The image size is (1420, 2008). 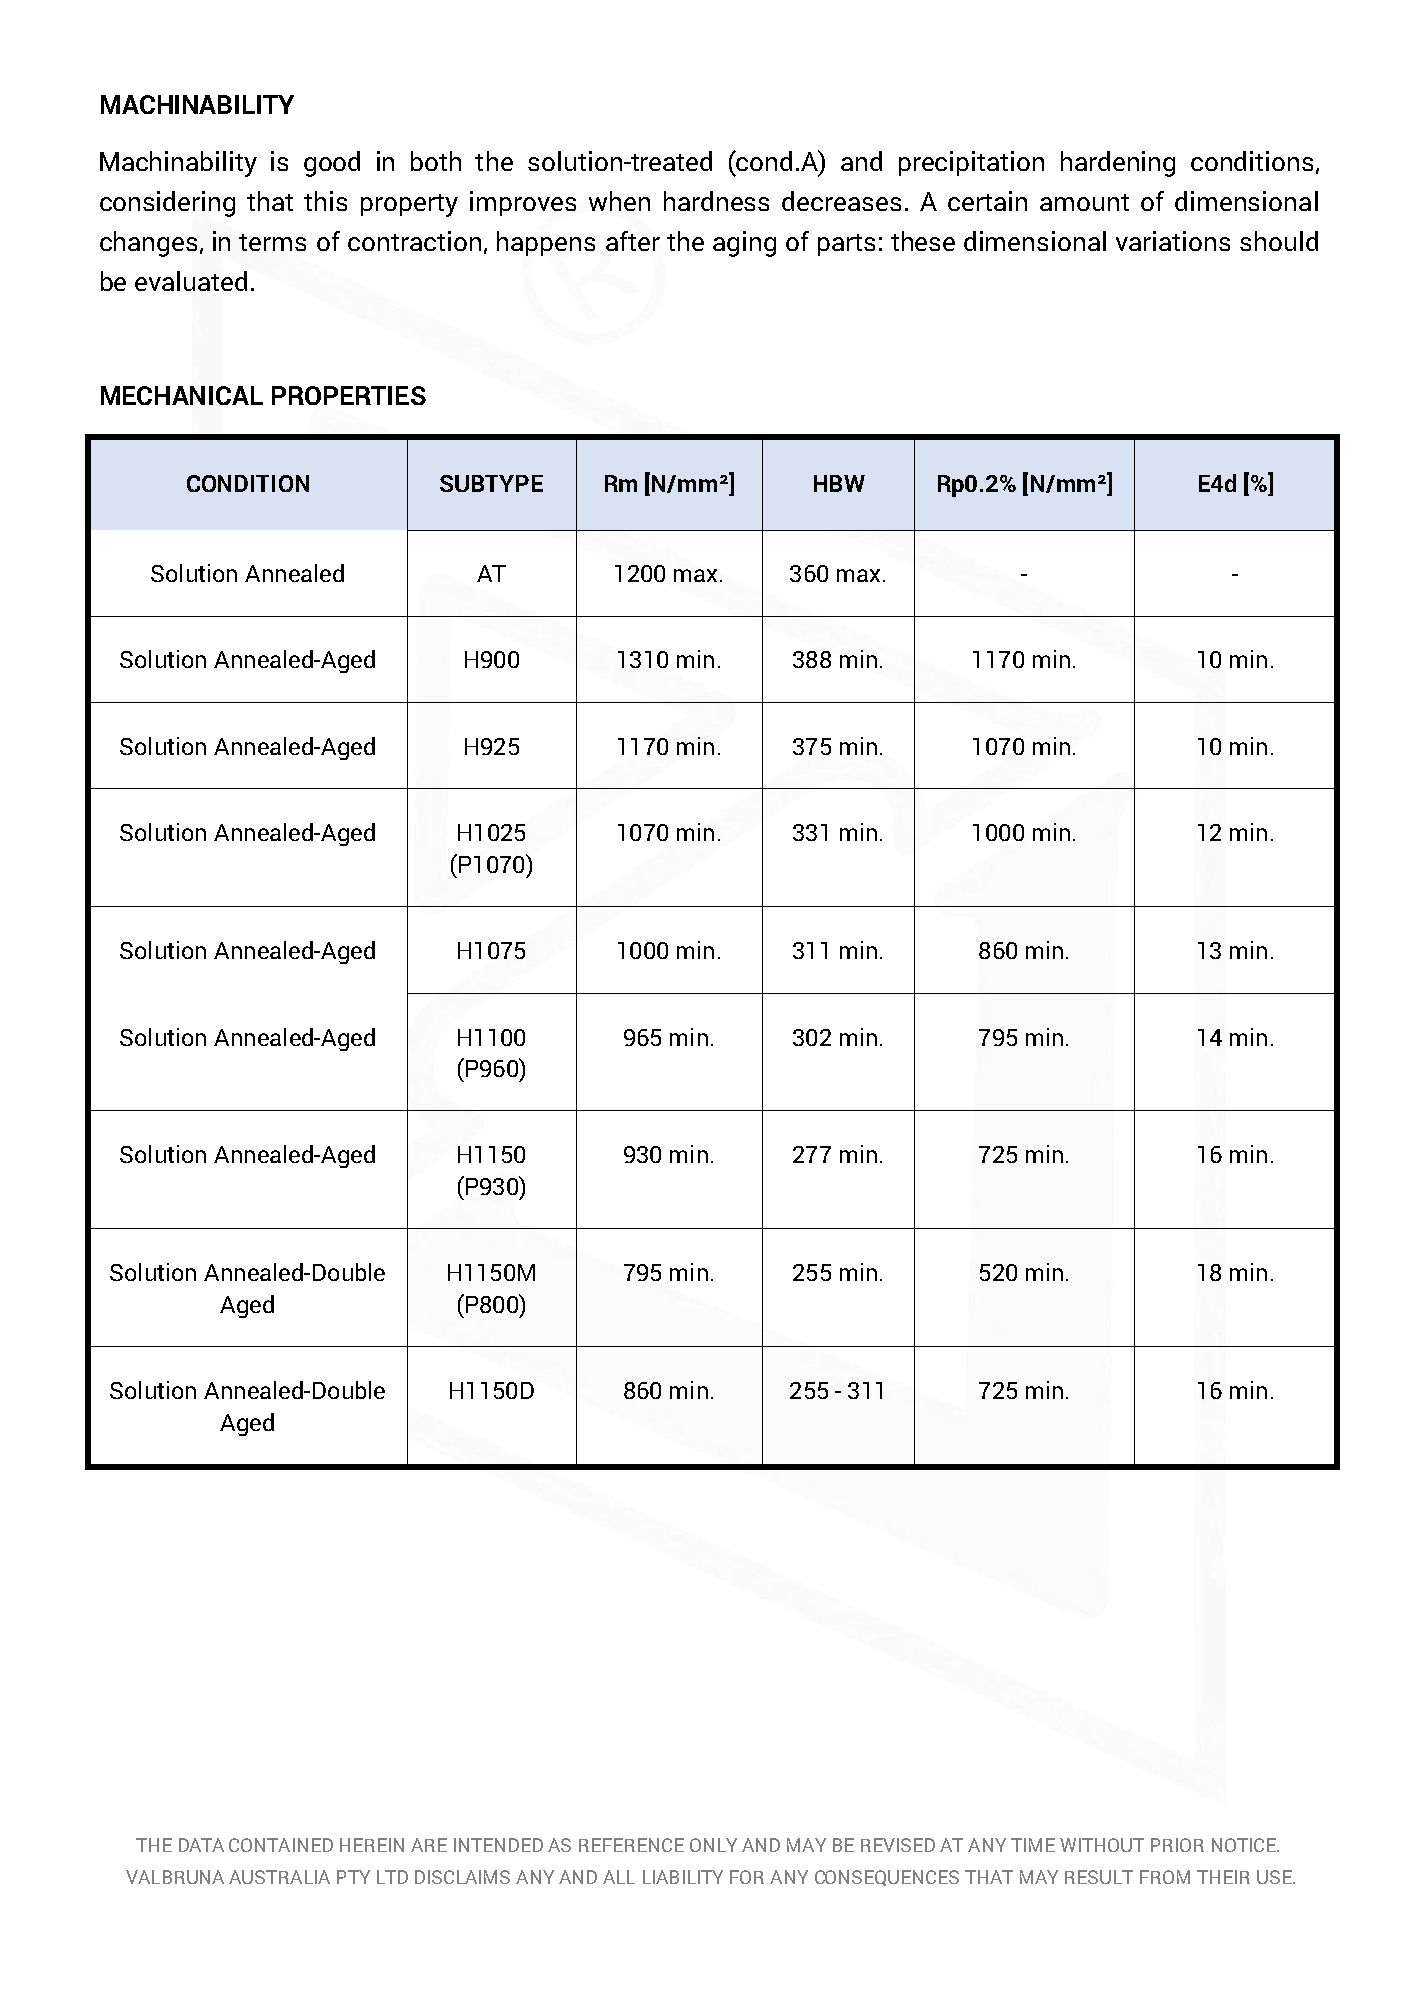 I want to click on hardness, so click(x=716, y=201).
